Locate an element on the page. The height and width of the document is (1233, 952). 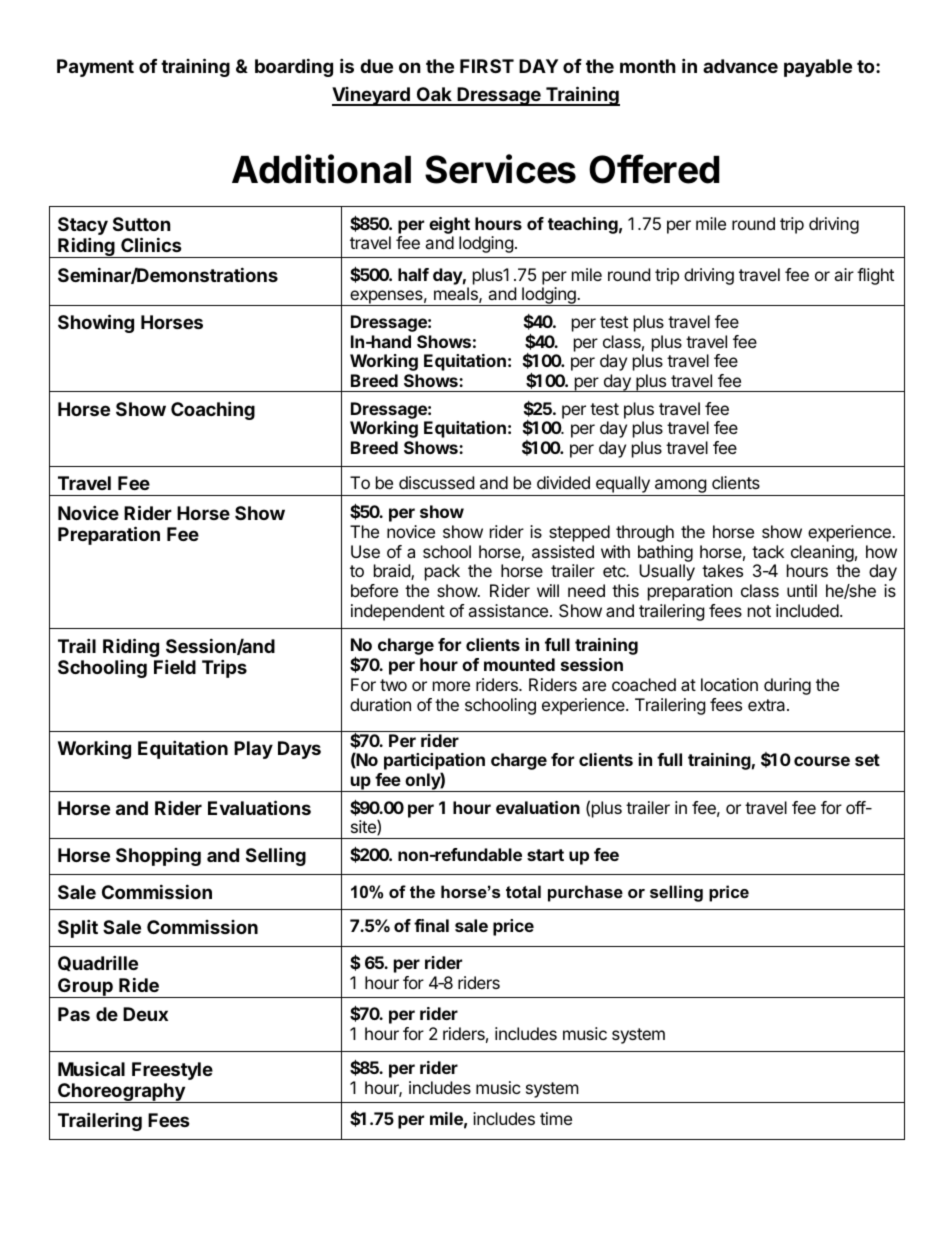
Coaching is located at coordinates (213, 410).
